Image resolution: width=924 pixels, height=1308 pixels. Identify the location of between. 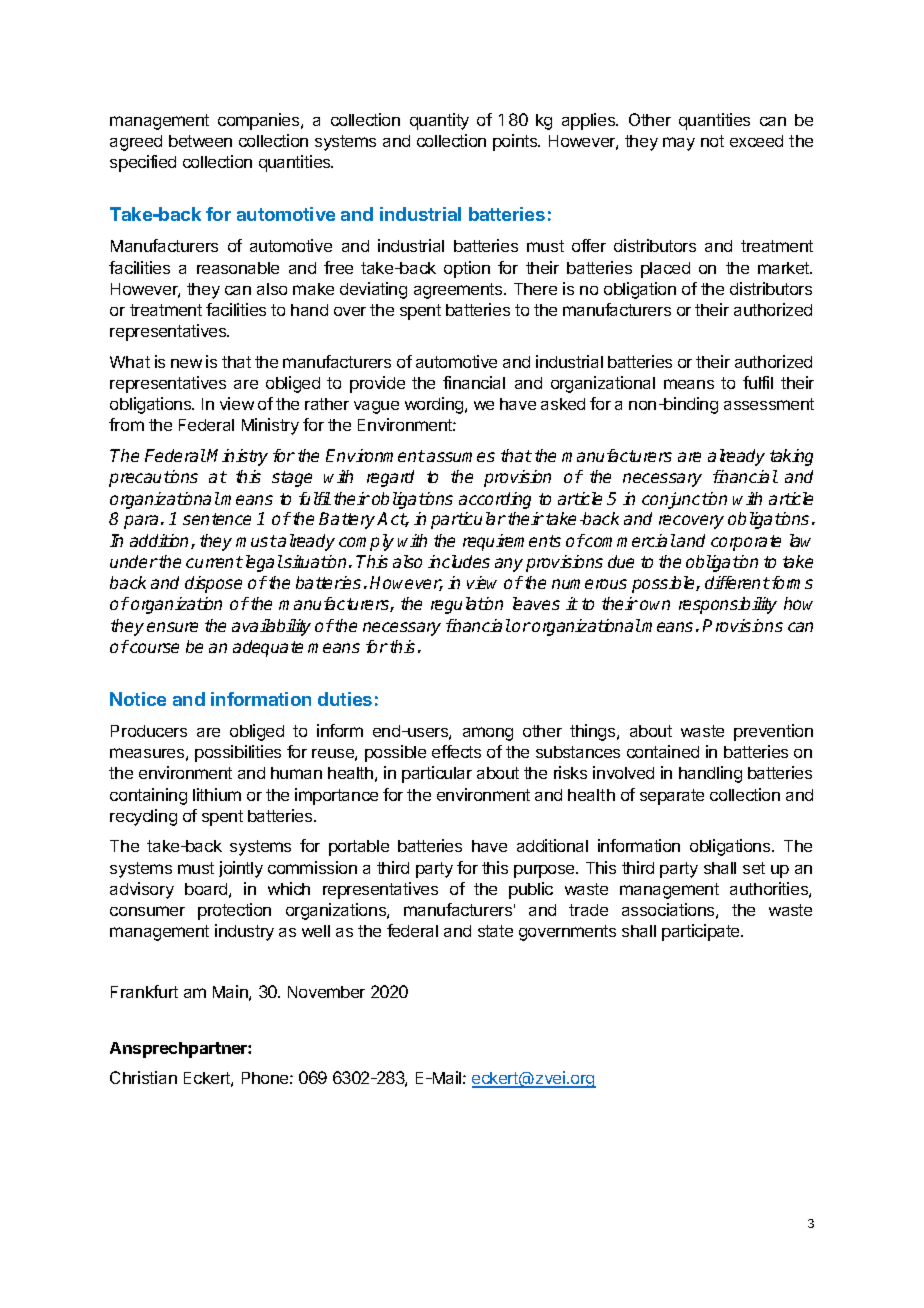
(200, 141).
